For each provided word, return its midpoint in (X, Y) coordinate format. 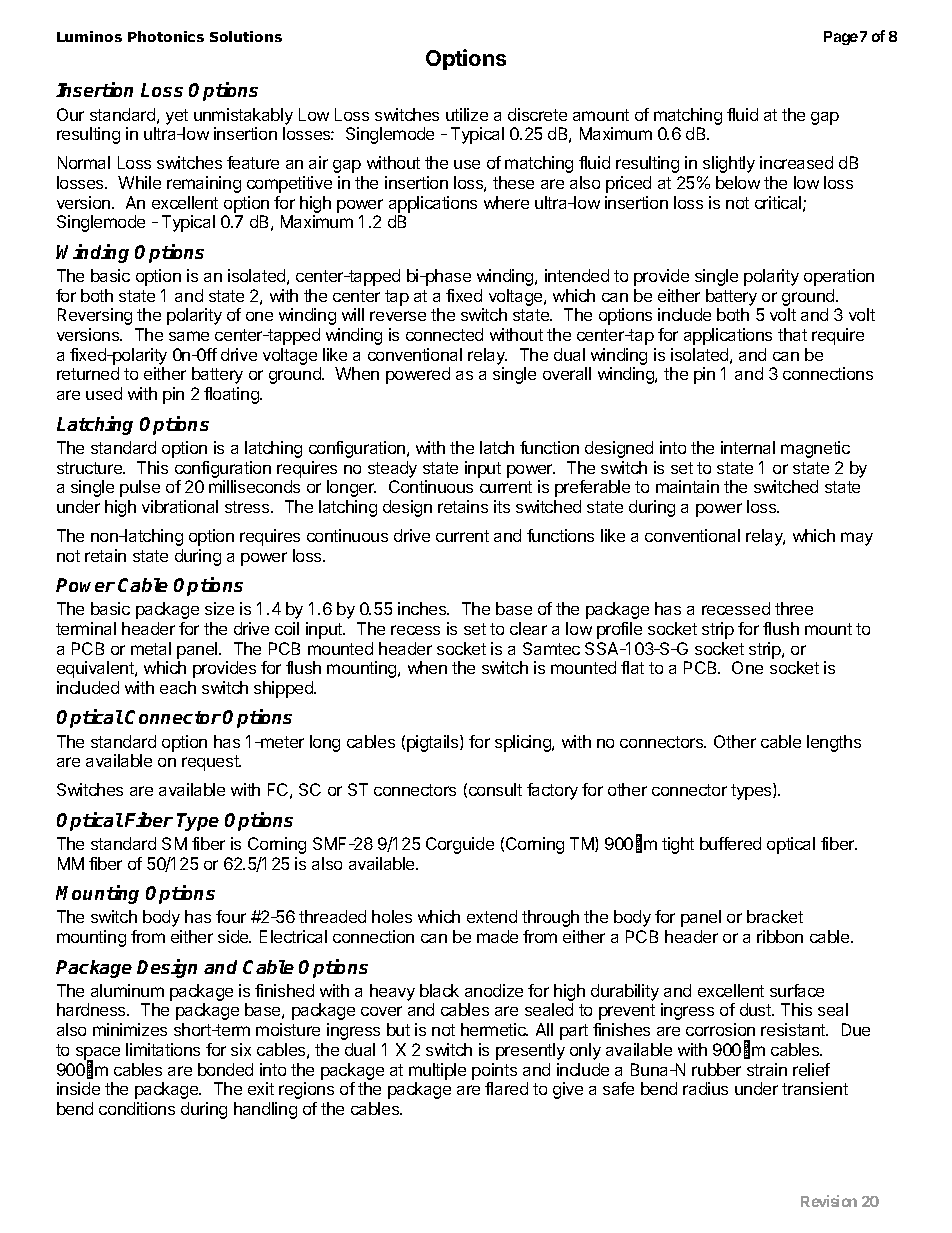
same (189, 336)
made (497, 936)
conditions (137, 1108)
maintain (687, 486)
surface (797, 990)
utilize (467, 114)
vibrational (180, 506)
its (502, 506)
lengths (834, 743)
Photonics (166, 36)
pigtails (434, 743)
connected (444, 334)
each (178, 687)
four (231, 916)
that (792, 334)
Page (841, 38)
